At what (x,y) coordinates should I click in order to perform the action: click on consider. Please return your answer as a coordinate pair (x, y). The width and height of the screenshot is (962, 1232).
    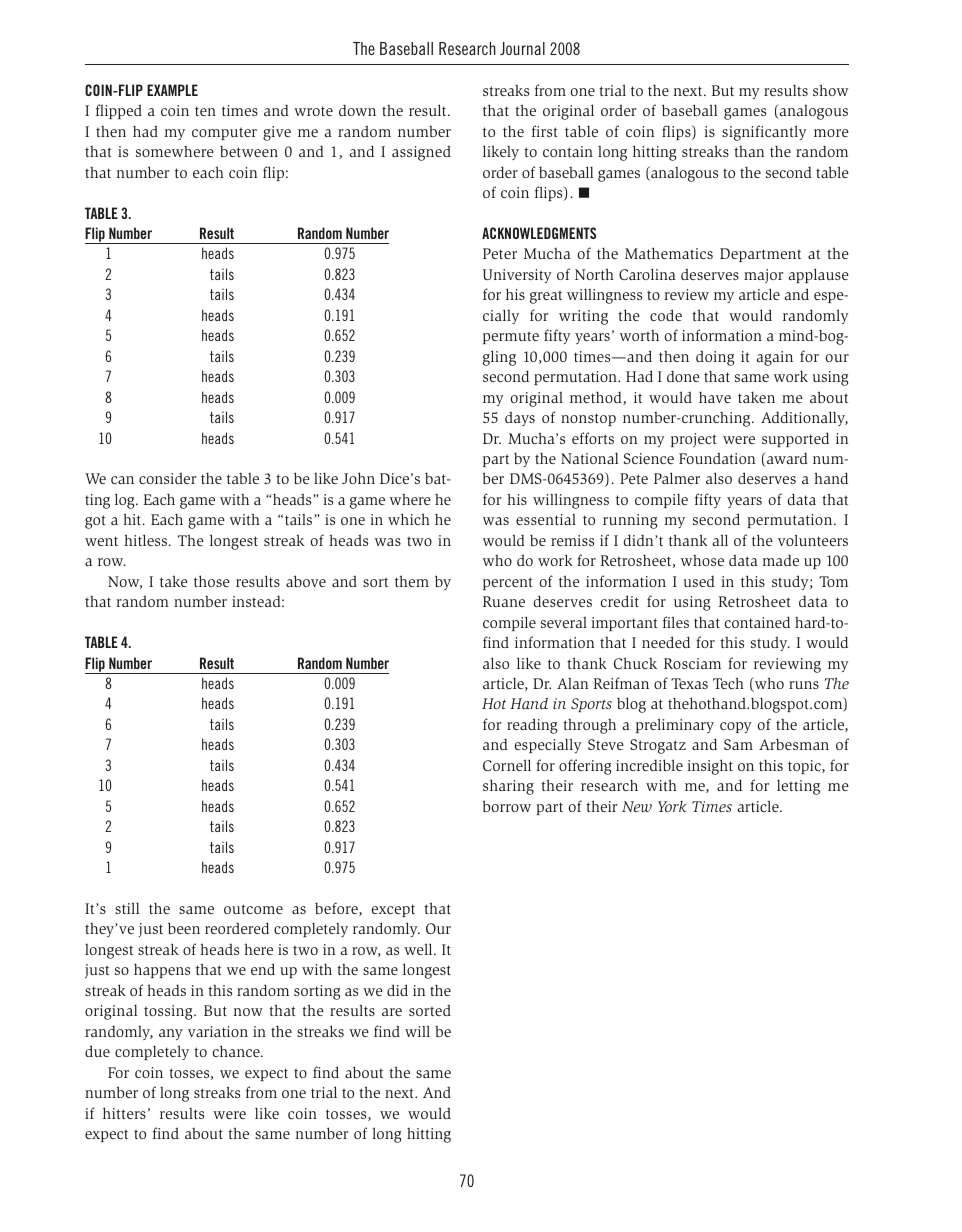
    Looking at the image, I should click on (167, 478).
